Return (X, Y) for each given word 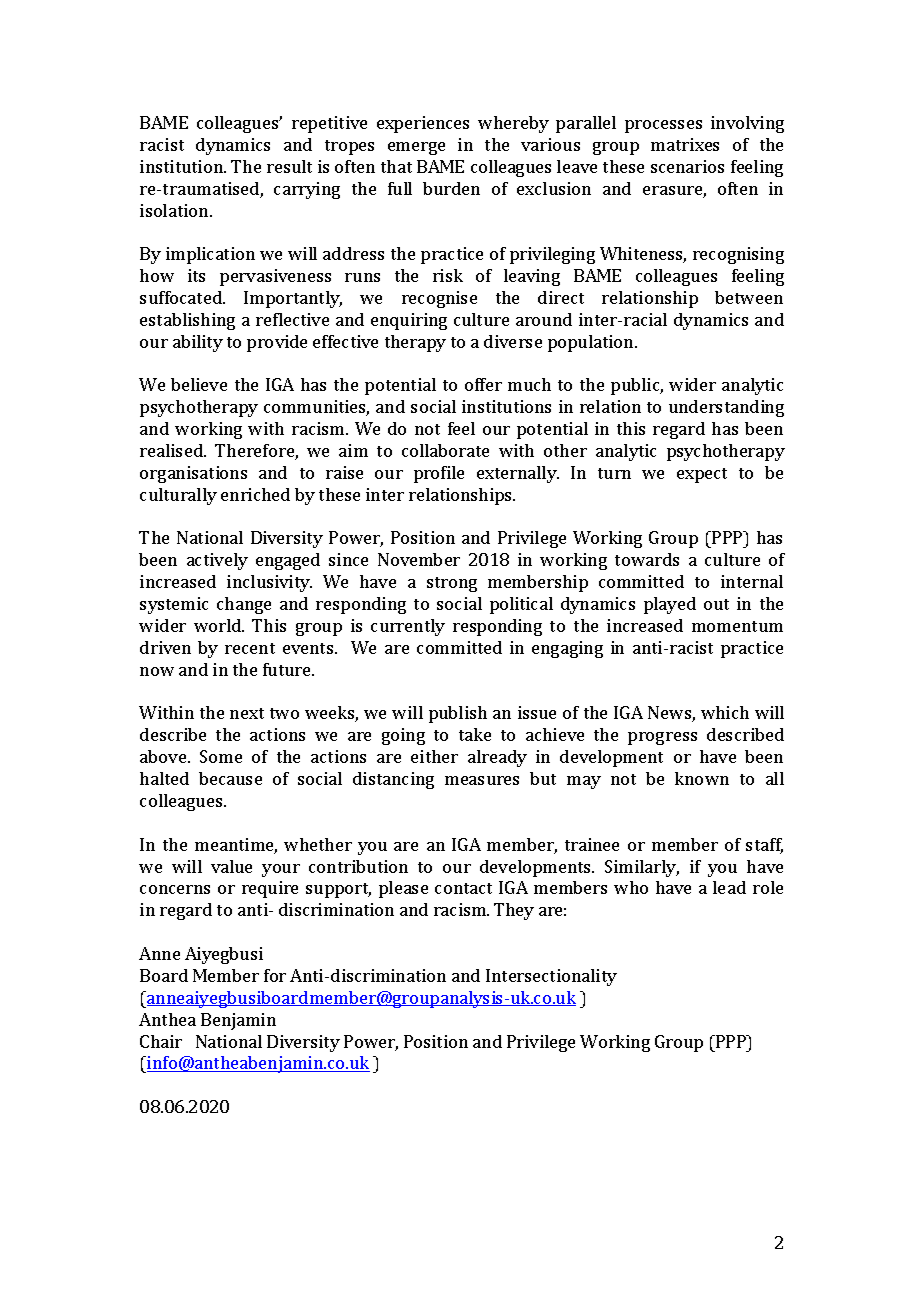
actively (217, 561)
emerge (416, 148)
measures (482, 780)
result (289, 166)
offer (483, 384)
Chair (161, 1041)
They (514, 911)
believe (199, 384)
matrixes (685, 144)
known (702, 778)
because (230, 778)
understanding (726, 408)
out (716, 604)
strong (452, 584)
